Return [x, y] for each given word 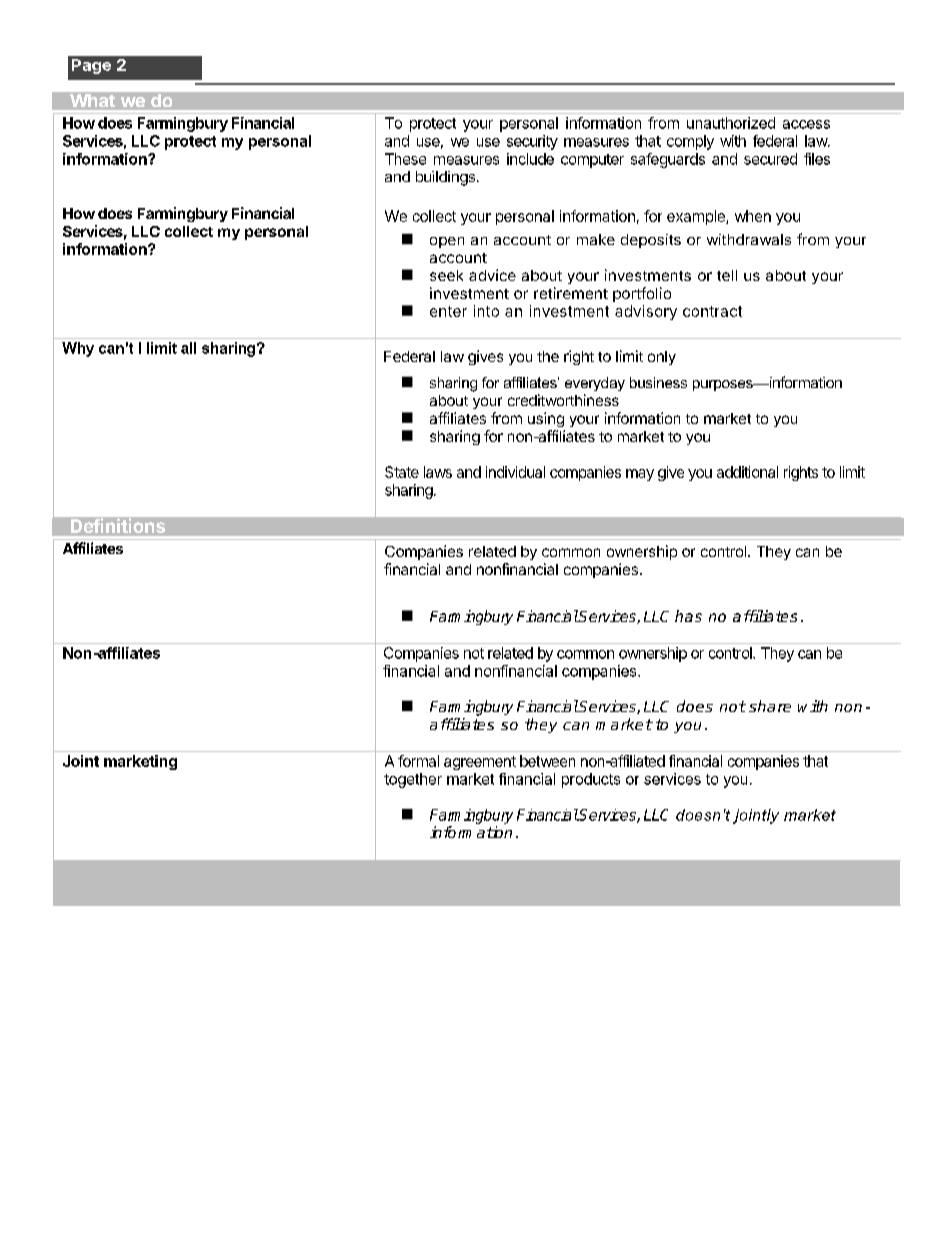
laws [438, 472]
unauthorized [731, 123]
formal [418, 761]
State [402, 472]
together [413, 780]
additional [747, 472]
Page [91, 66]
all [188, 348]
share [770, 706]
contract [712, 311]
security [532, 142]
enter [448, 311]
